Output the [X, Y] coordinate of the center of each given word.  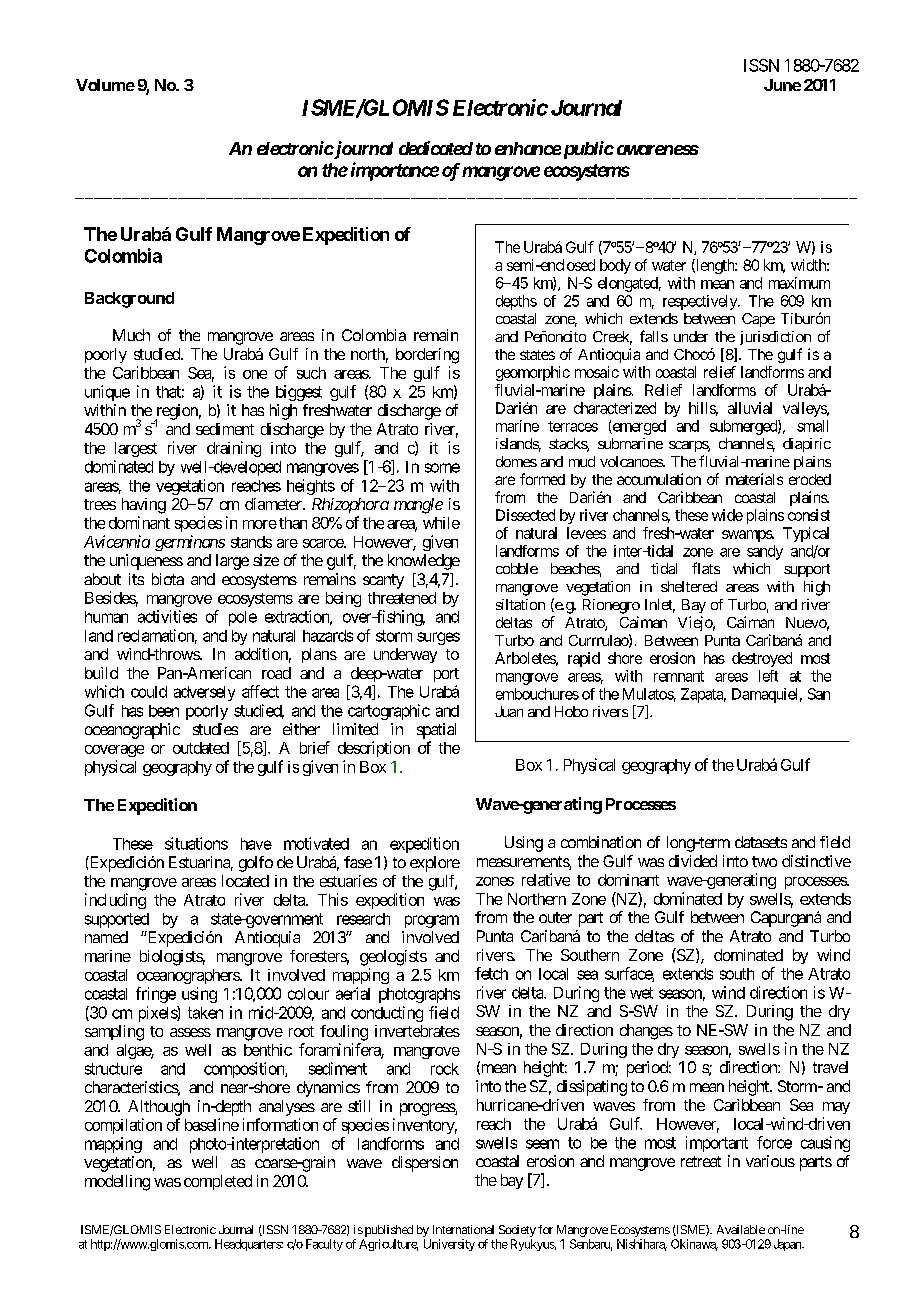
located [245, 881]
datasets [761, 842]
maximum [799, 283]
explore [435, 864]
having [144, 506]
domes [516, 461]
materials [754, 479]
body [615, 266]
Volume [105, 85]
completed [218, 1182]
